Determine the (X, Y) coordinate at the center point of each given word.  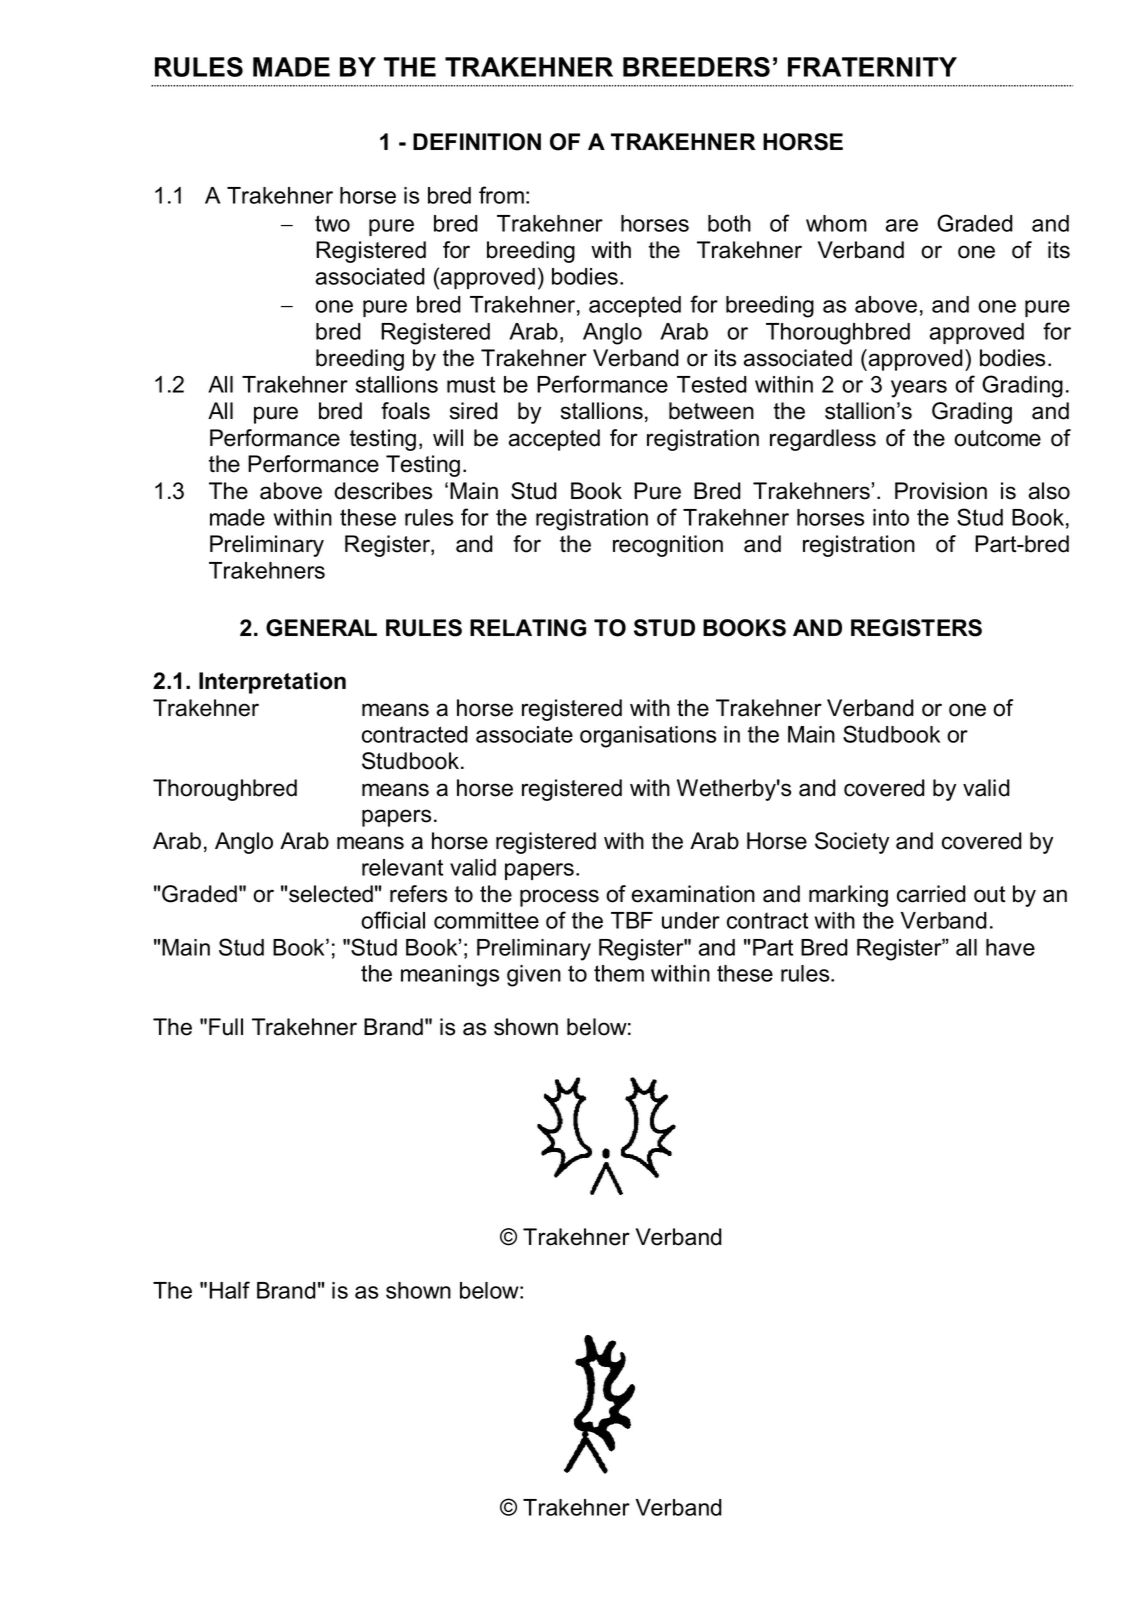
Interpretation (272, 683)
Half (229, 1290)
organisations (648, 737)
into (891, 517)
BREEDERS (696, 67)
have (1010, 947)
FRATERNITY (872, 67)
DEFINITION (477, 142)
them (619, 973)
